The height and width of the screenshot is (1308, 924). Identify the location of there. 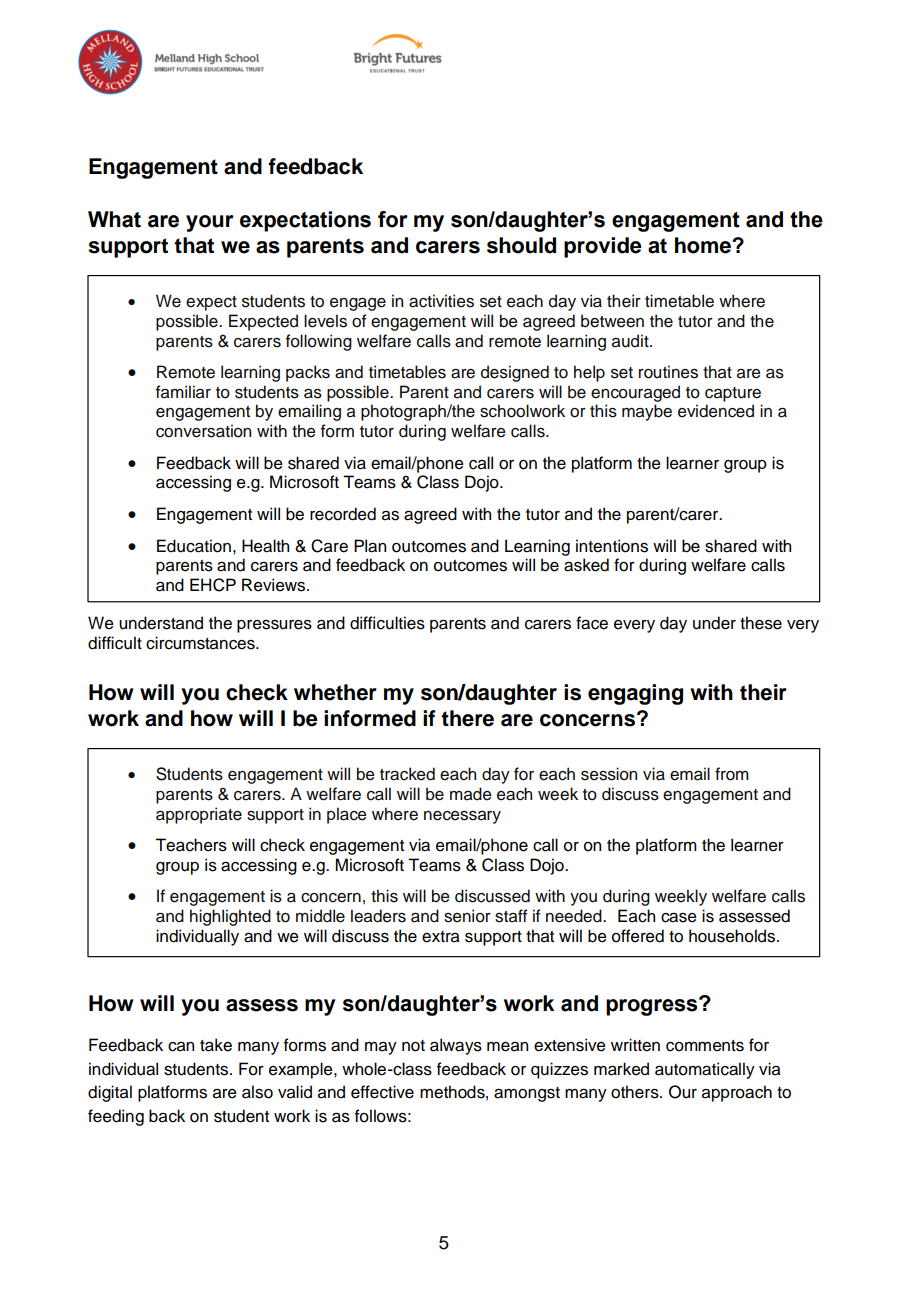
(467, 718).
